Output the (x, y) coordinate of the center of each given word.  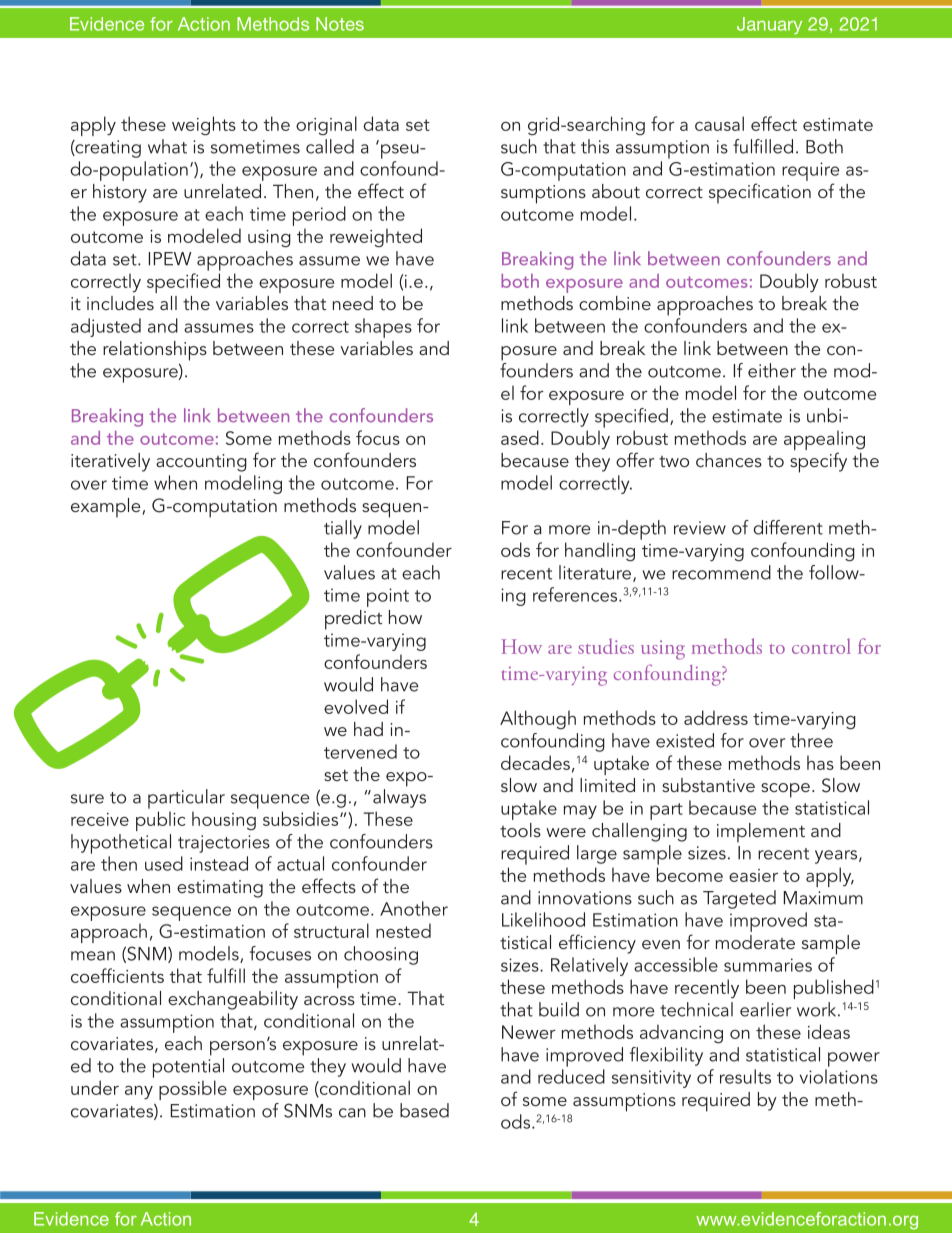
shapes (383, 328)
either (772, 370)
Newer (529, 1032)
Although (538, 719)
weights (204, 125)
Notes (340, 24)
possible (193, 1090)
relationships (155, 351)
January (769, 25)
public (160, 821)
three (811, 740)
